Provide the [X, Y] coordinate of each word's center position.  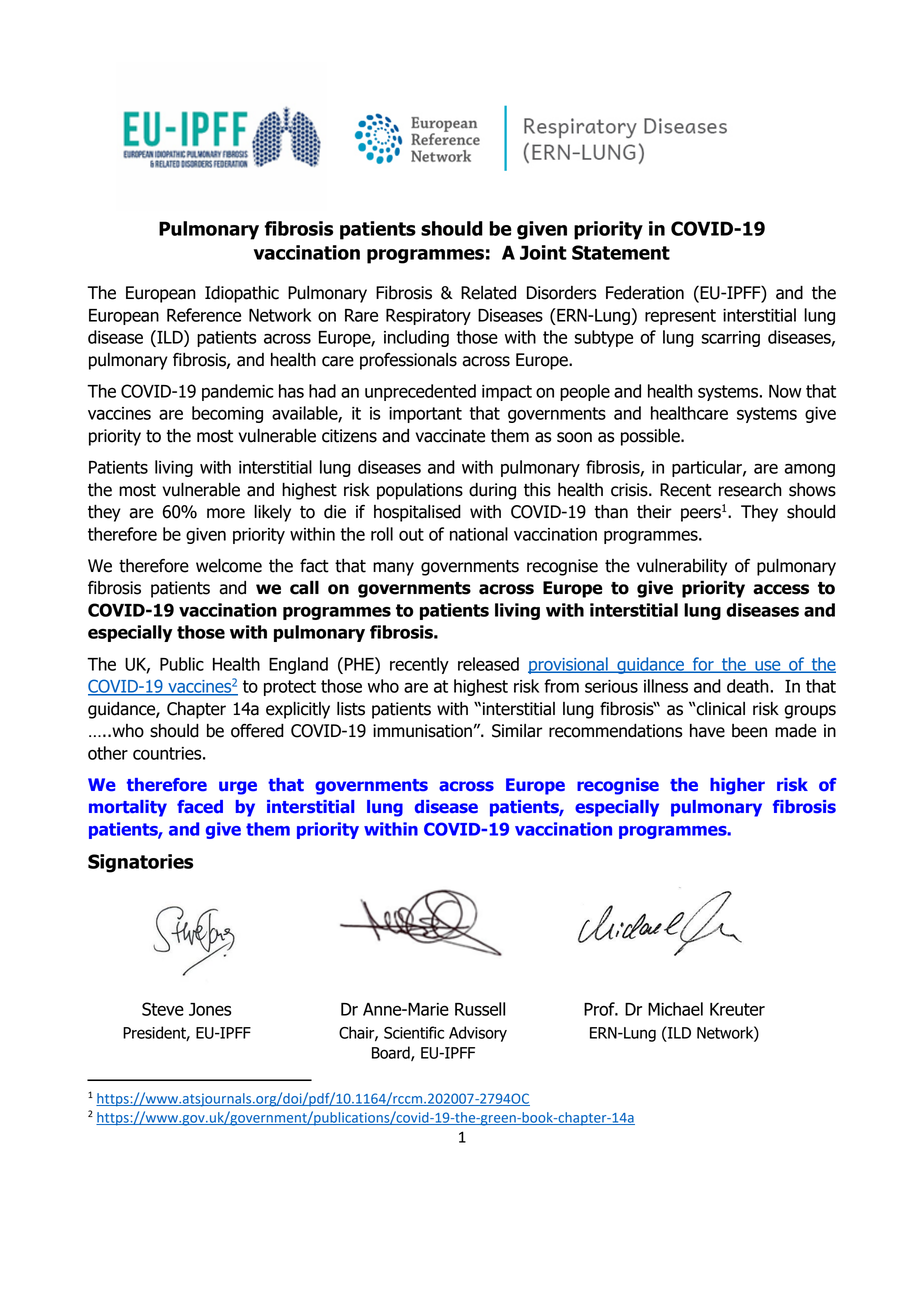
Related [488, 293]
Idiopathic [242, 294]
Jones [210, 1009]
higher [737, 786]
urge [238, 788]
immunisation [422, 731]
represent [680, 317]
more [226, 513]
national [479, 534]
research [750, 489]
